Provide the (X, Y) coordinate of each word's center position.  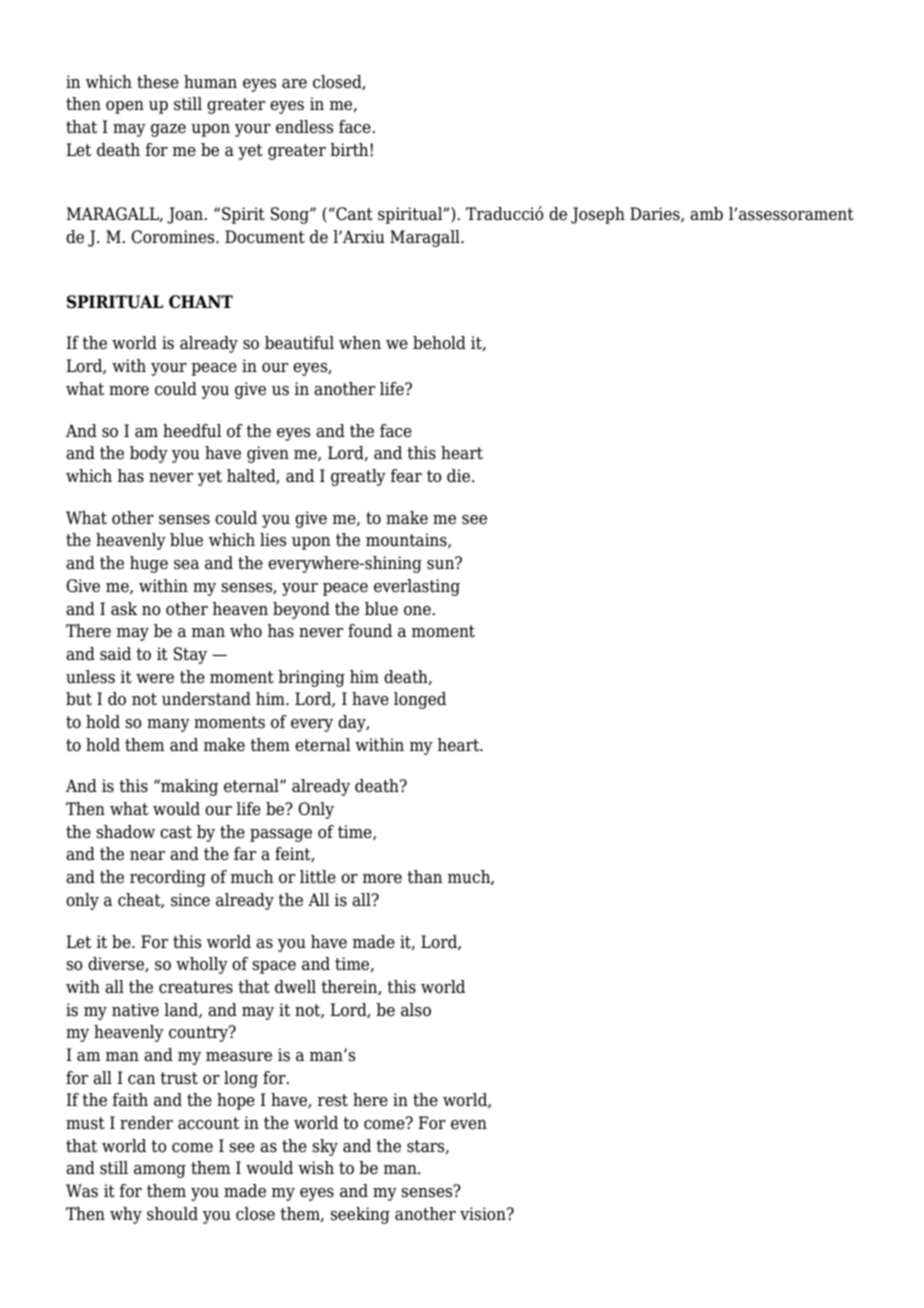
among (160, 1171)
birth (350, 150)
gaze (168, 130)
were (155, 679)
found (370, 631)
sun (442, 563)
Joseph (598, 215)
